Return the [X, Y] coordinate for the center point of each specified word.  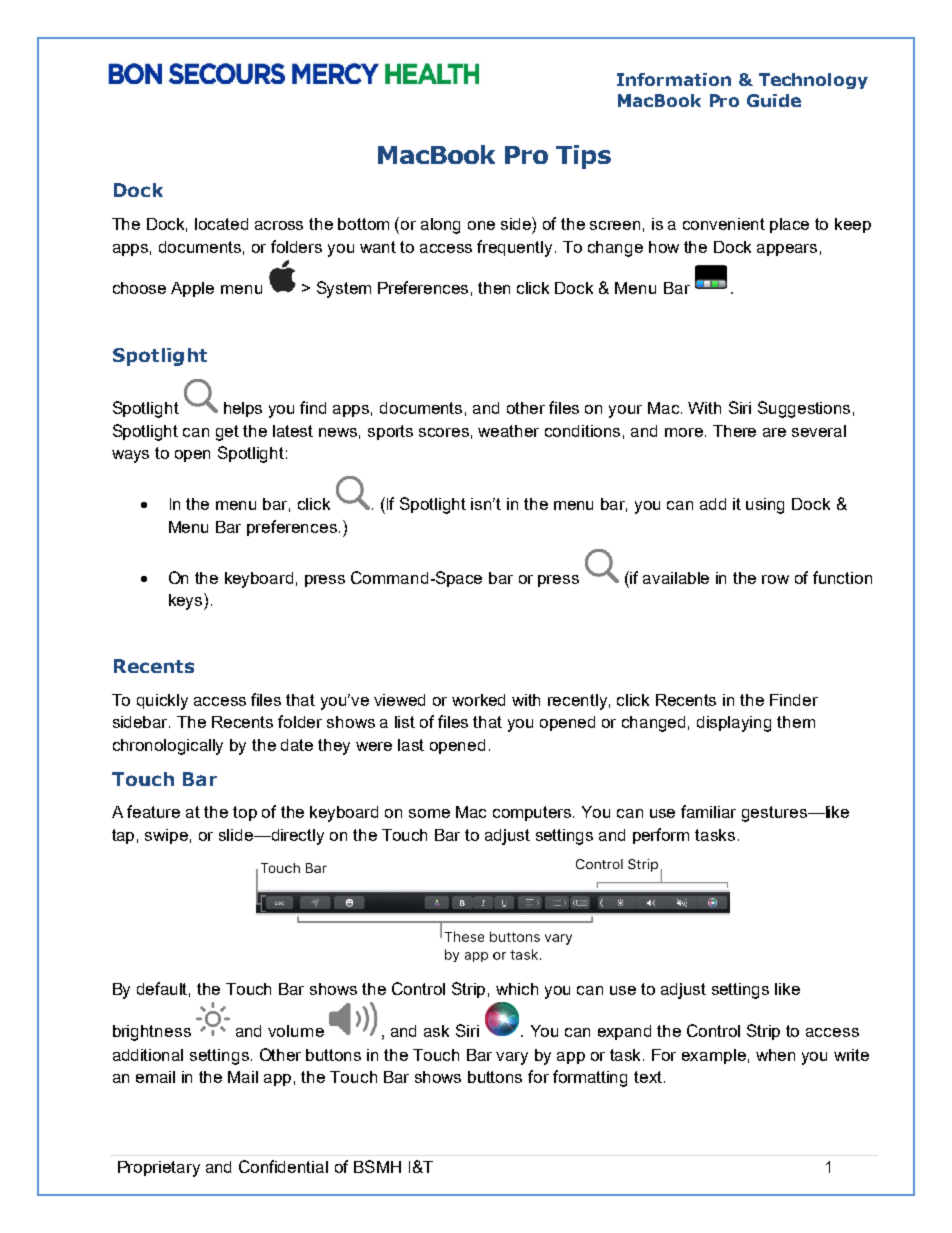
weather [508, 431]
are [774, 432]
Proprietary [159, 1169]
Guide [774, 100]
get [227, 433]
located [221, 224]
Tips [583, 157]
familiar [708, 811]
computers [533, 813]
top [245, 813]
